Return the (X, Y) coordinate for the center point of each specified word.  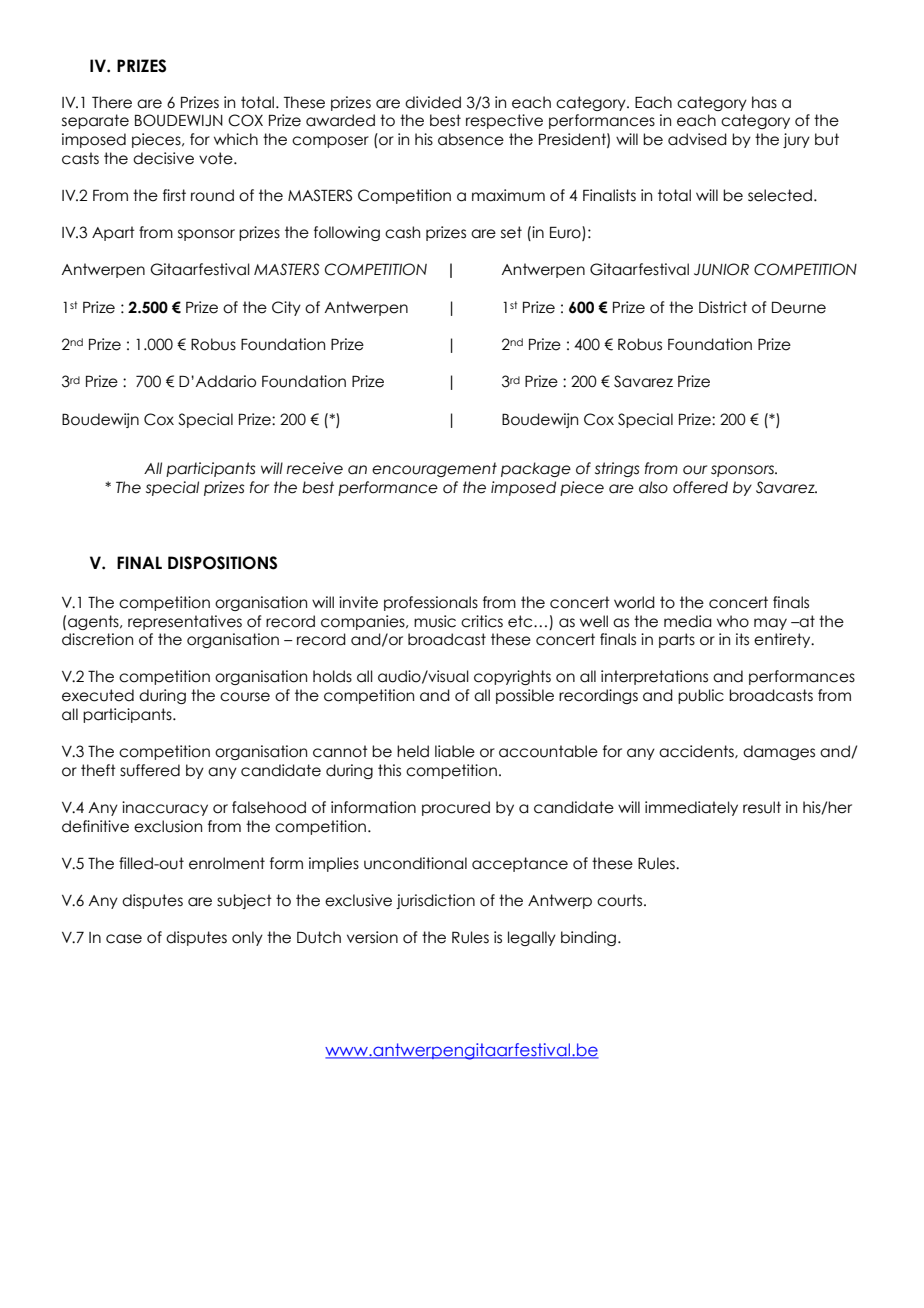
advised (697, 139)
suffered (150, 770)
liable (455, 751)
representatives (185, 622)
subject (244, 901)
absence (471, 139)
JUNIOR (721, 269)
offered (700, 487)
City (286, 308)
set (511, 232)
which (236, 139)
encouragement (434, 469)
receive (315, 468)
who (733, 621)
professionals (431, 603)
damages (779, 752)
